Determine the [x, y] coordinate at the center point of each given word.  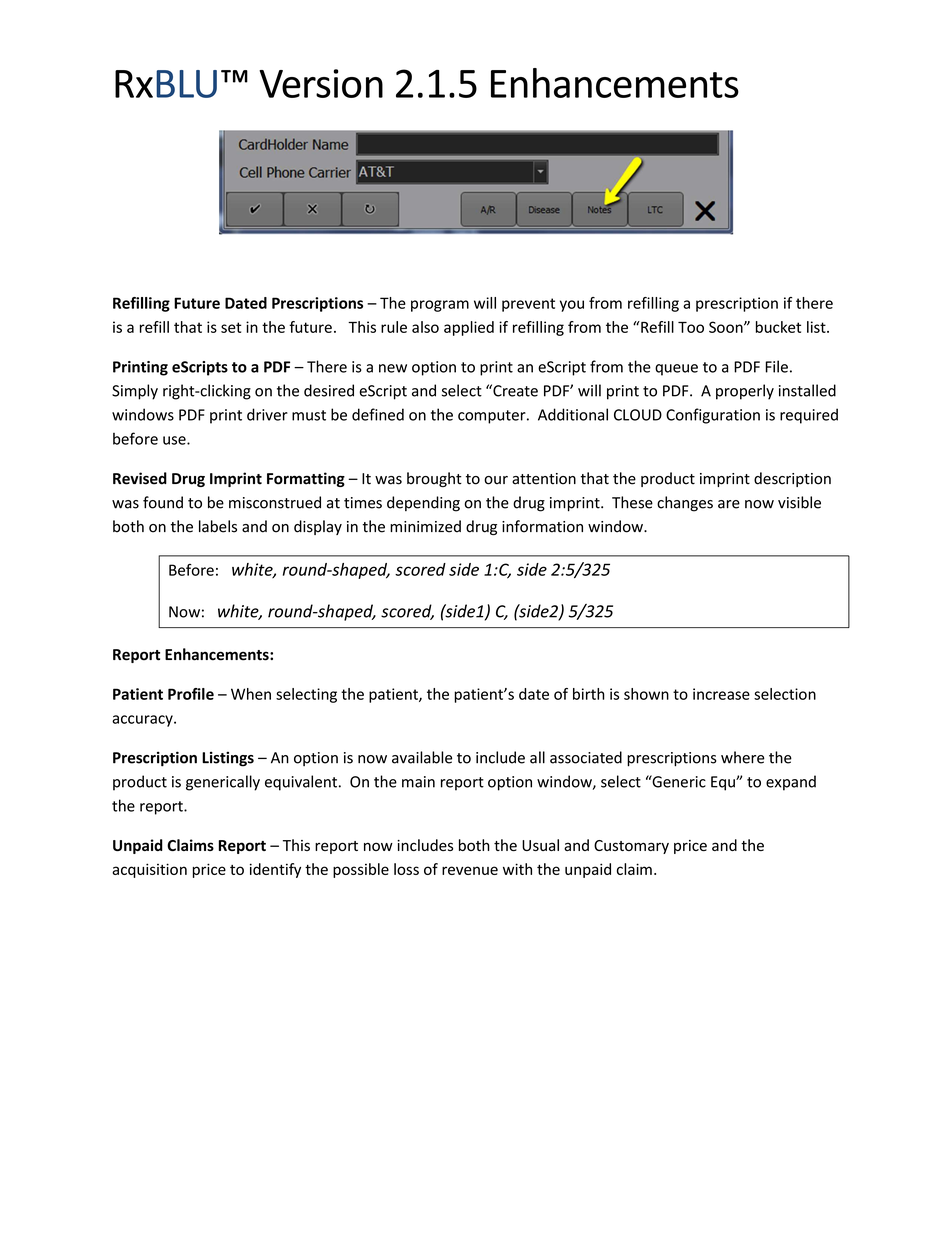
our [496, 480]
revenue [470, 870]
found [163, 502]
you [572, 306]
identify [275, 870]
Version [321, 83]
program [440, 306]
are [729, 504]
